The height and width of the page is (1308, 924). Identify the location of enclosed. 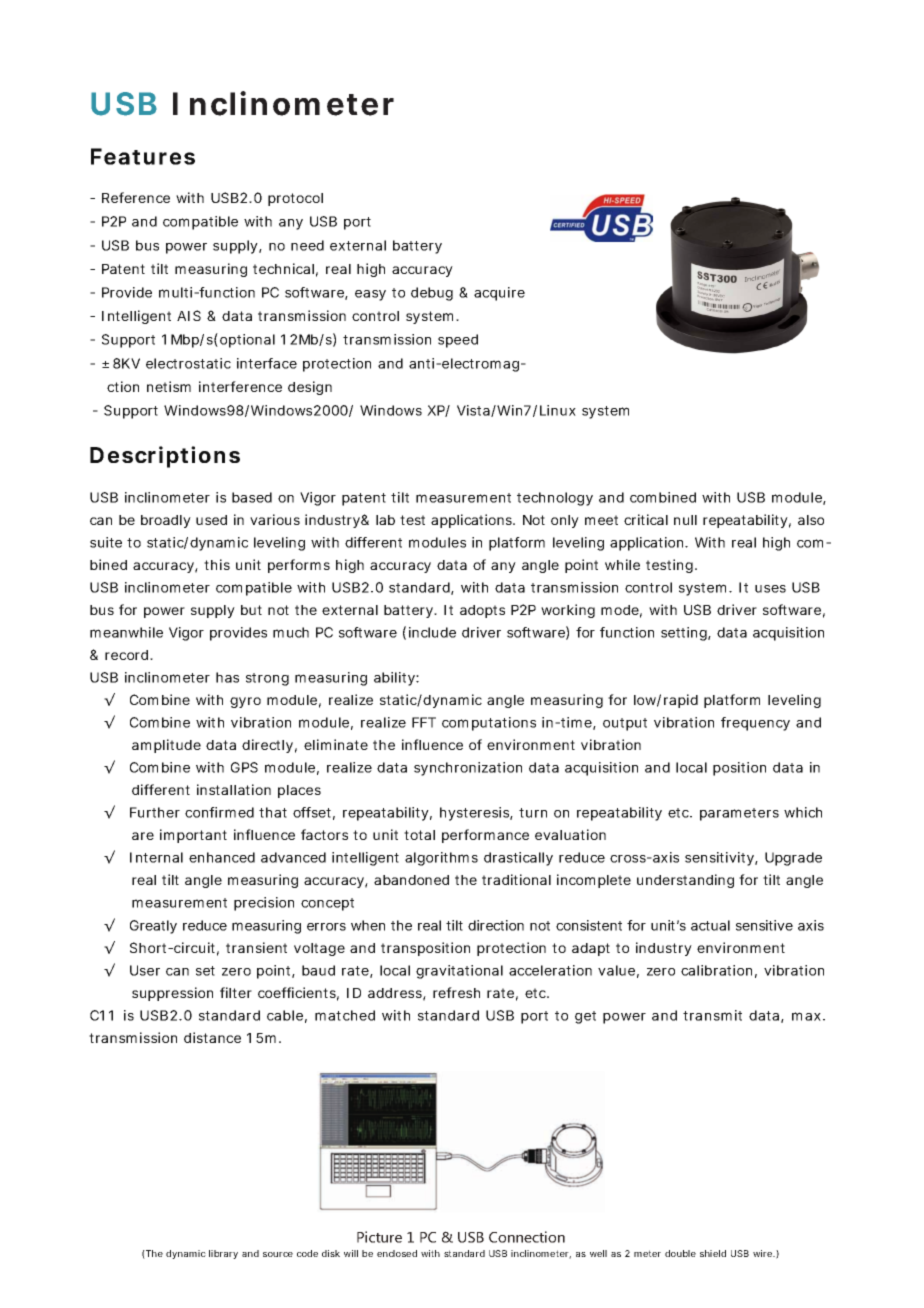
(397, 1253).
